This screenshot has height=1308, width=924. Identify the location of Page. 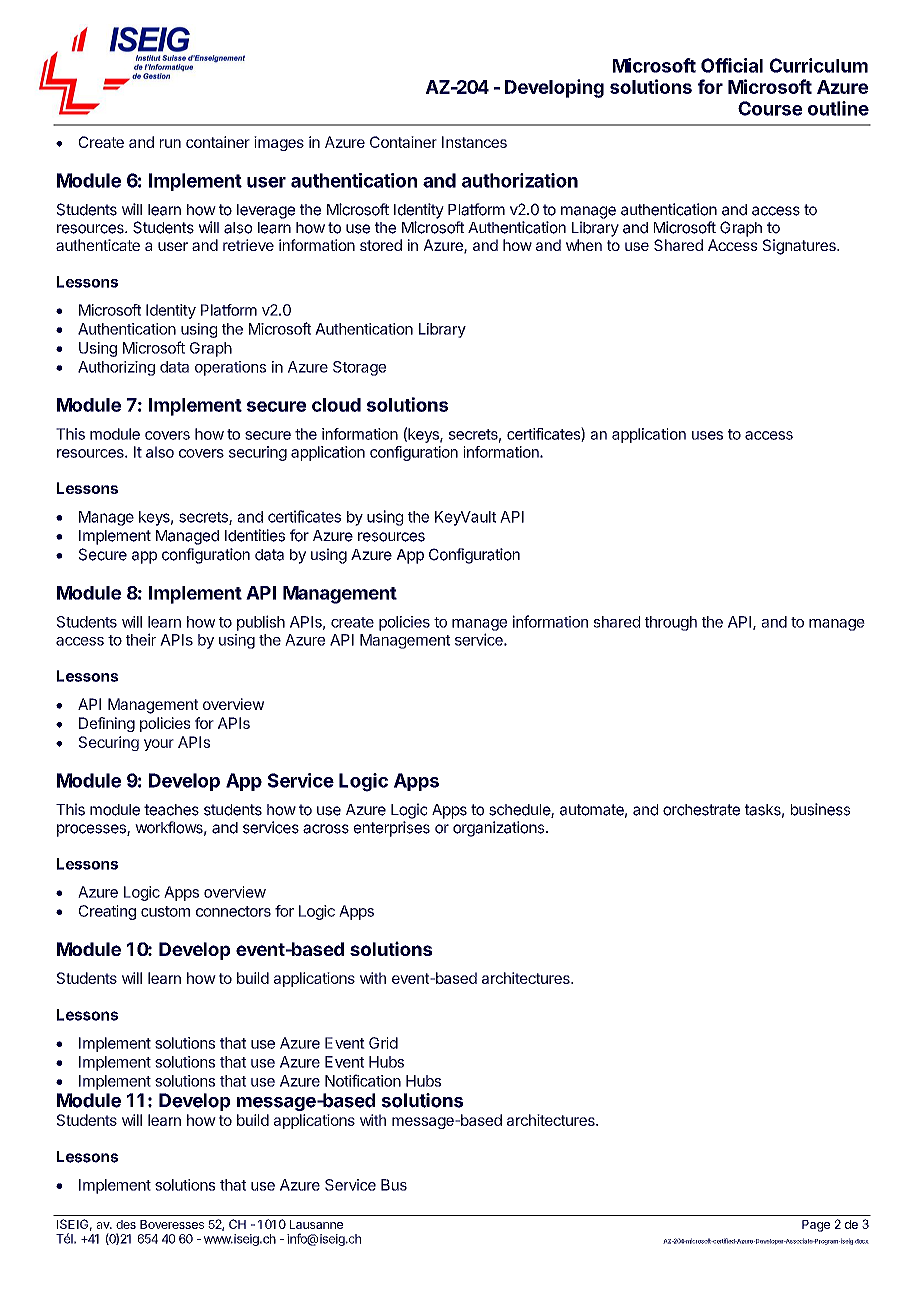
(816, 1226).
